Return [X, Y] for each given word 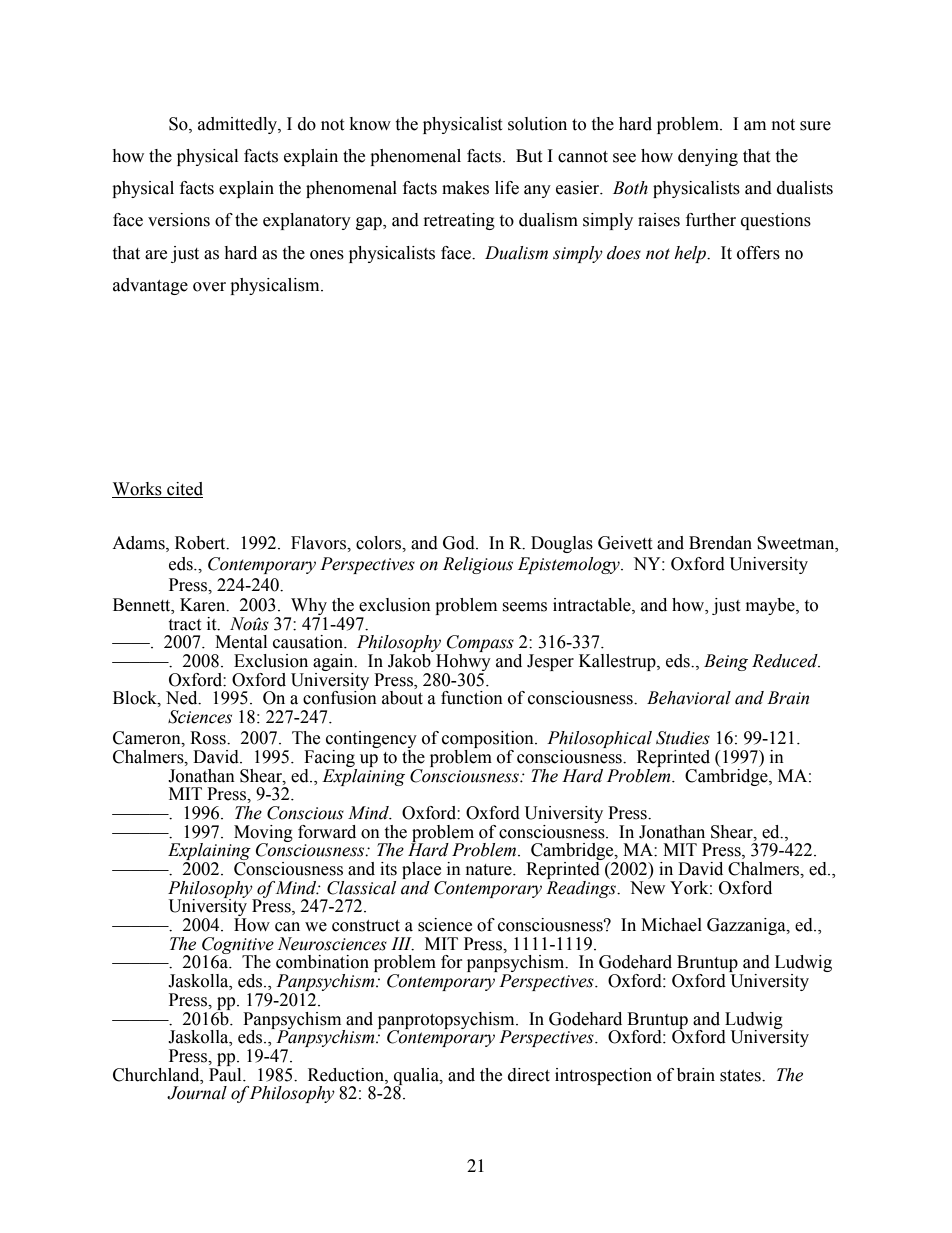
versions [179, 220]
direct [529, 1075]
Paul [226, 1073]
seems [524, 607]
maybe [771, 606]
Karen [204, 605]
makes [465, 188]
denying [708, 157]
